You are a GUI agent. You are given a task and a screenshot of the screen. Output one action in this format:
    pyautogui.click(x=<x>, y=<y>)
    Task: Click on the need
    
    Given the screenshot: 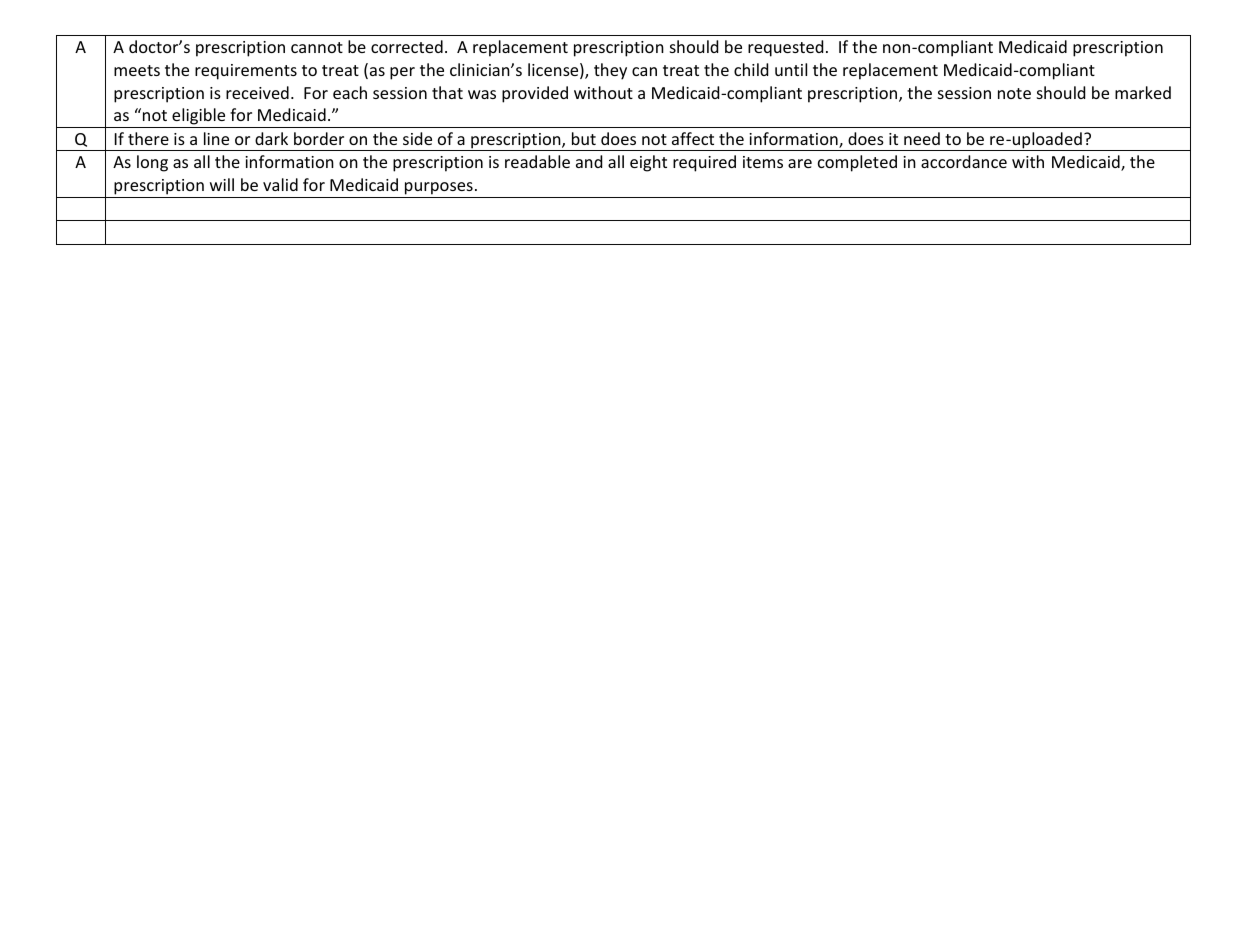 What is the action you would take?
    pyautogui.click(x=922, y=138)
